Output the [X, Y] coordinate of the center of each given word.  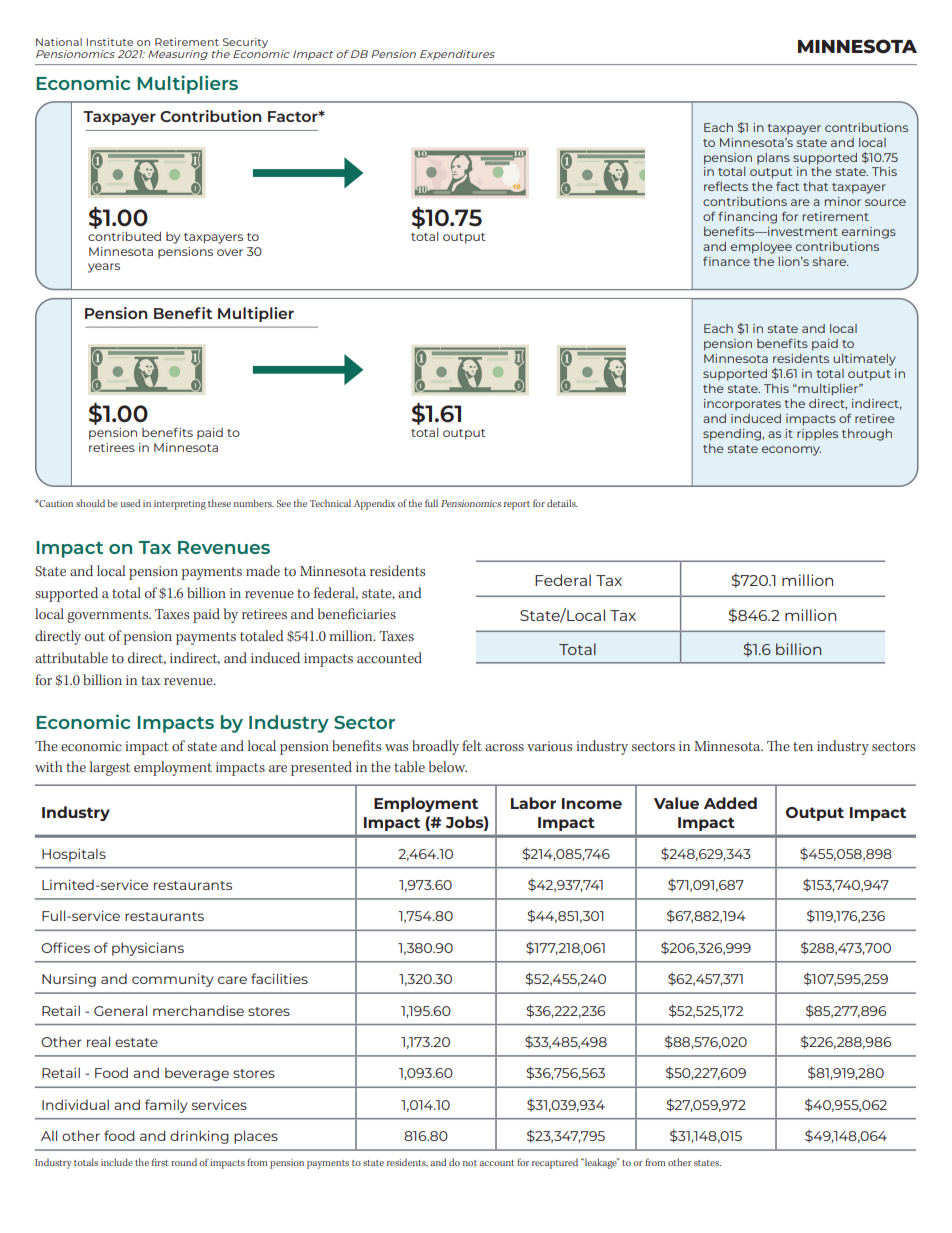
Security [245, 43]
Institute [110, 42]
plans [773, 158]
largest [110, 768]
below [447, 767]
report [517, 505]
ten [803, 746]
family [166, 1106]
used [130, 503]
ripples [817, 435]
